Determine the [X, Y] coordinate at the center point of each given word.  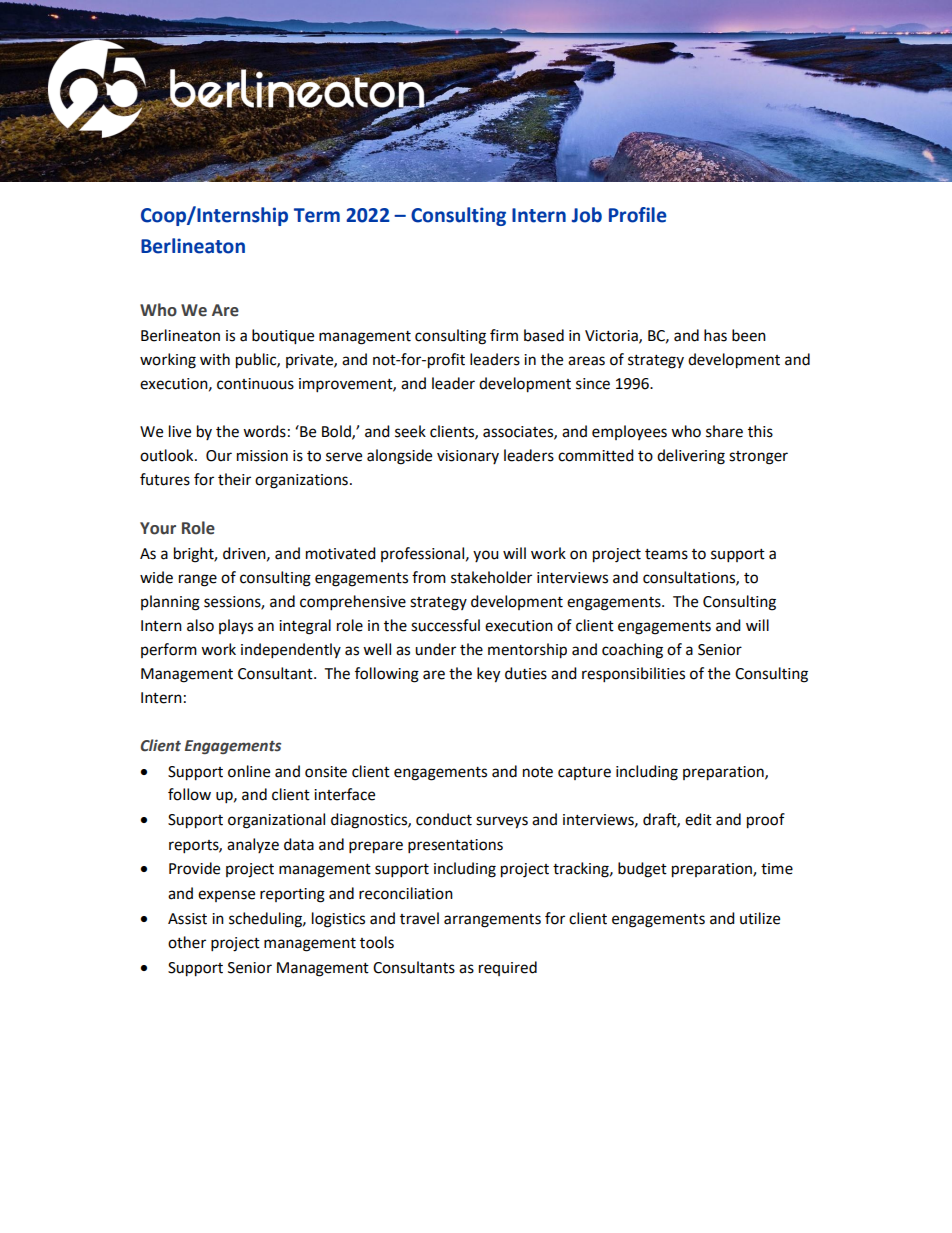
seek [410, 431]
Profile [638, 215]
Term [317, 215]
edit [698, 819]
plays [236, 626]
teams [666, 554]
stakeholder [491, 577]
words [264, 431]
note [538, 772]
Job [587, 215]
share [724, 431]
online [249, 771]
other [187, 942]
